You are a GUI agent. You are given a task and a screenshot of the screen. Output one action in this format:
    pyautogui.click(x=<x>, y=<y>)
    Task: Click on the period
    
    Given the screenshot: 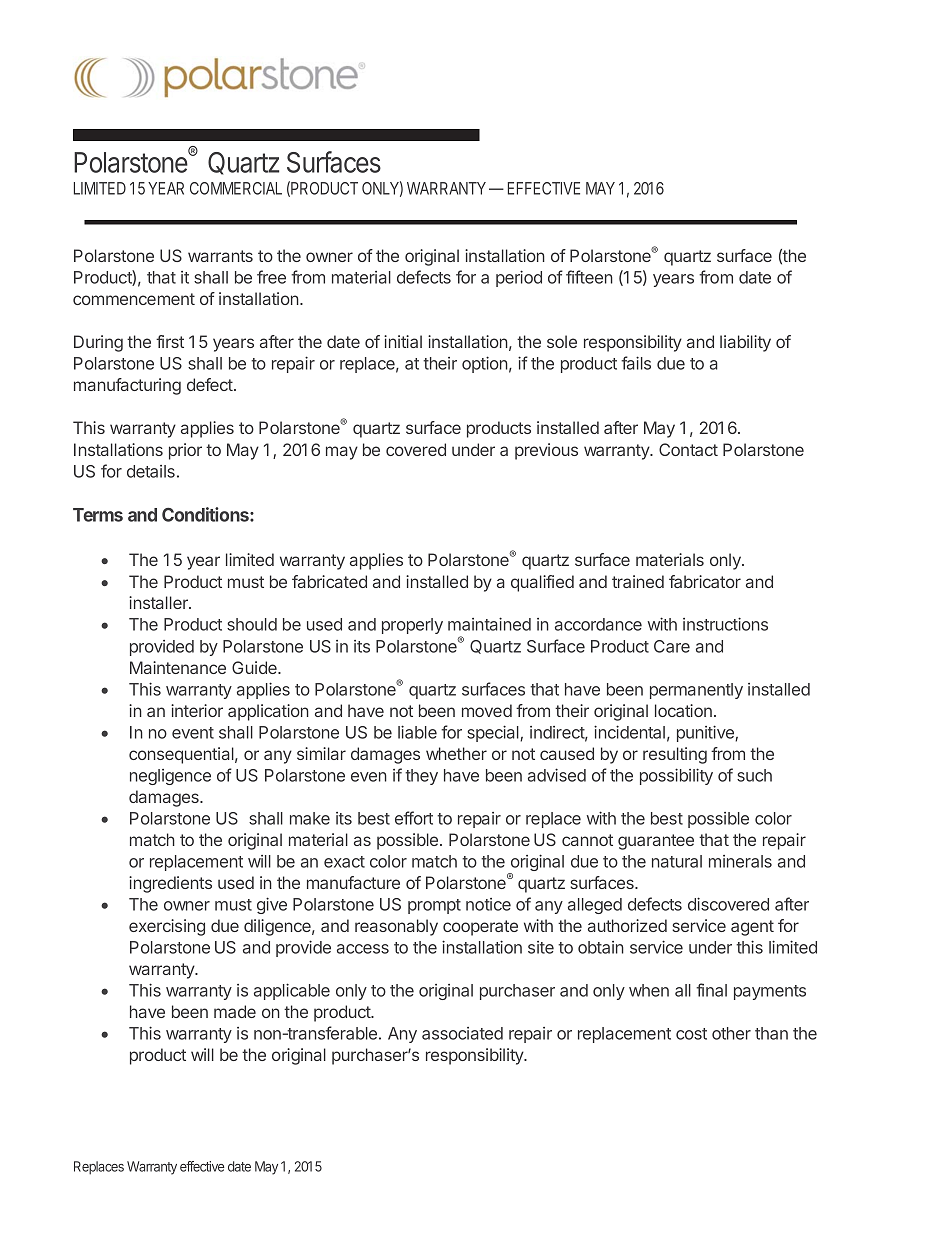 What is the action you would take?
    pyautogui.click(x=519, y=278)
